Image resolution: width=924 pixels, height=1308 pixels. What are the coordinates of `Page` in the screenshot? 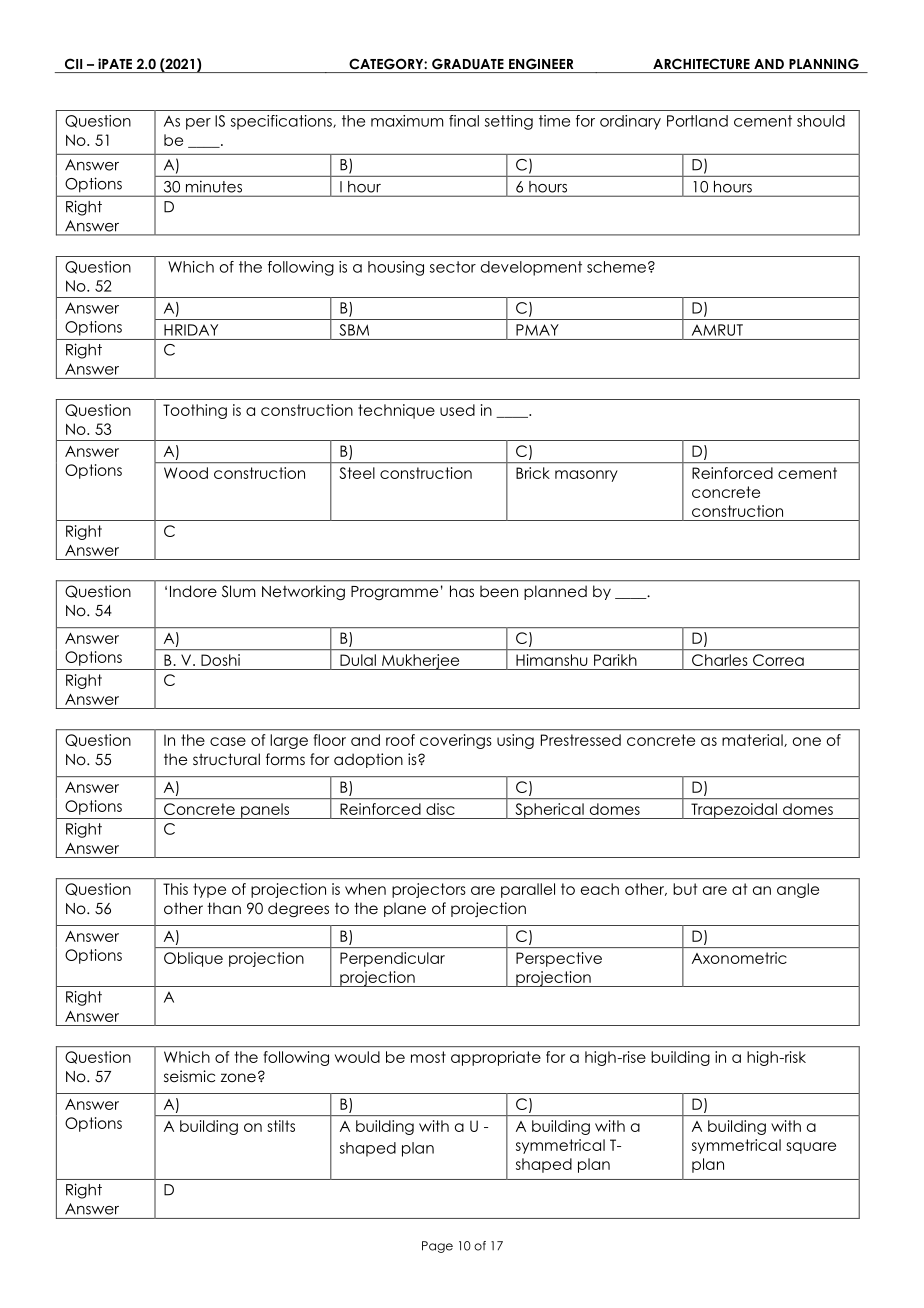 It's located at (437, 1247).
